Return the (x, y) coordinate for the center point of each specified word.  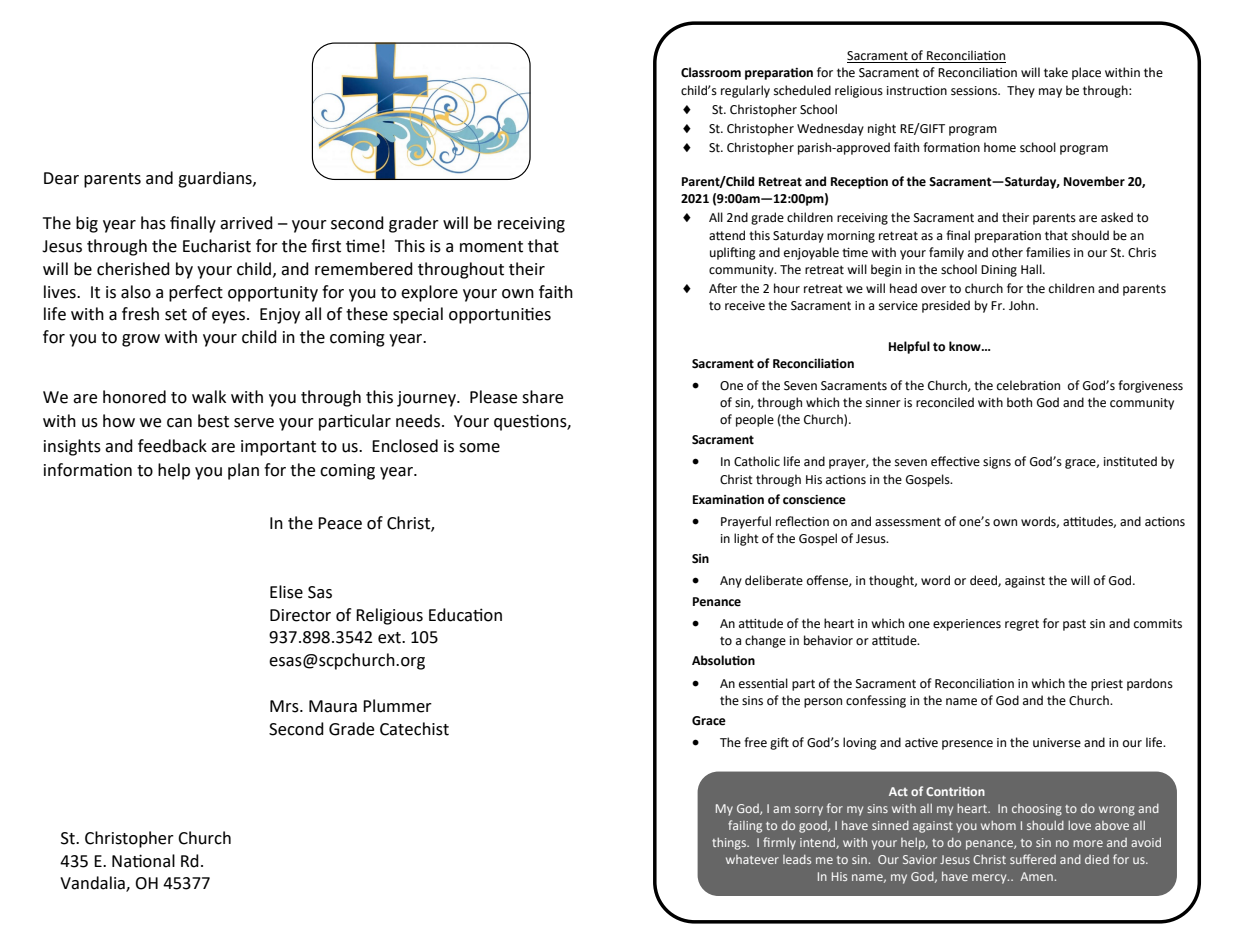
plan (243, 471)
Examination (728, 500)
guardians (216, 179)
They (1021, 91)
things (730, 844)
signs (997, 463)
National (143, 861)
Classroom (711, 72)
